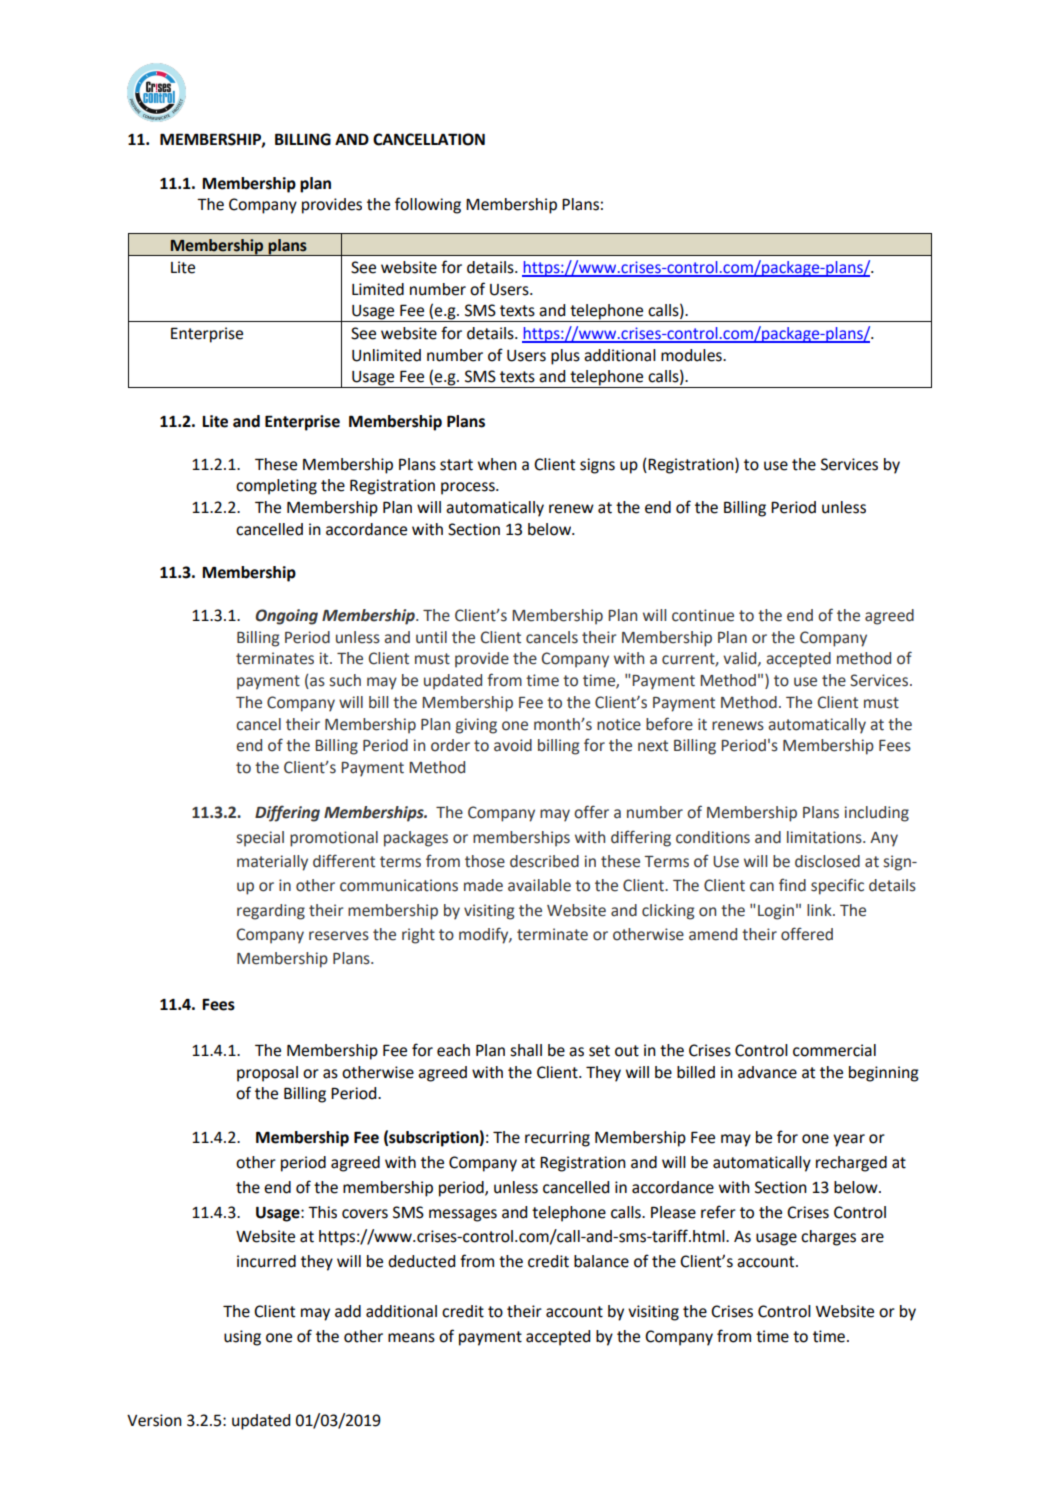  Describe the element at coordinates (692, 355) in the page. I see `modules` at that location.
